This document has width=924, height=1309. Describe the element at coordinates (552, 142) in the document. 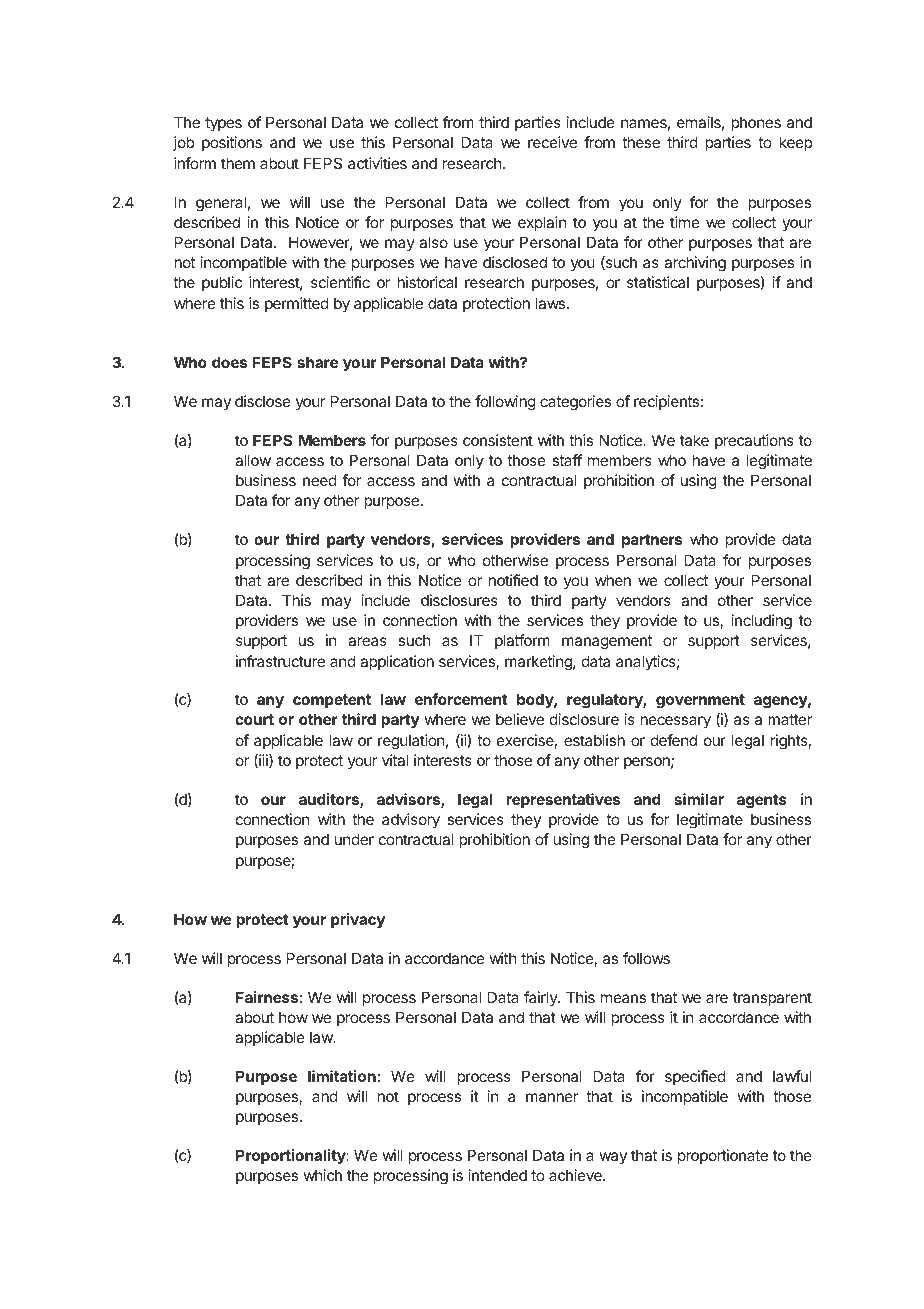

I see `receive` at that location.
